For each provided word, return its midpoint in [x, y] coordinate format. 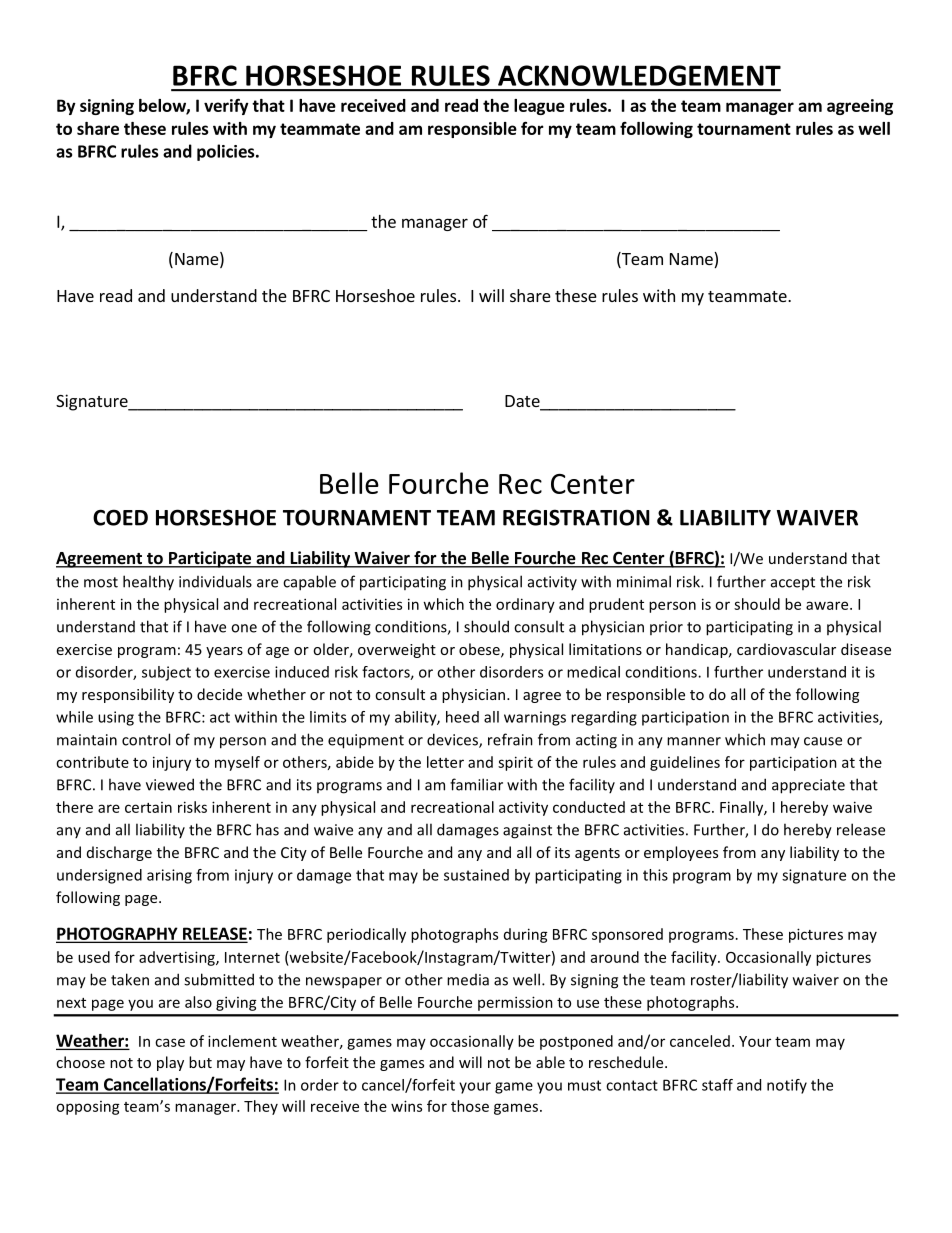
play [170, 1063]
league [539, 107]
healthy [148, 583]
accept [793, 583]
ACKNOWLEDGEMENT [639, 75]
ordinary [525, 605]
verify [226, 106]
